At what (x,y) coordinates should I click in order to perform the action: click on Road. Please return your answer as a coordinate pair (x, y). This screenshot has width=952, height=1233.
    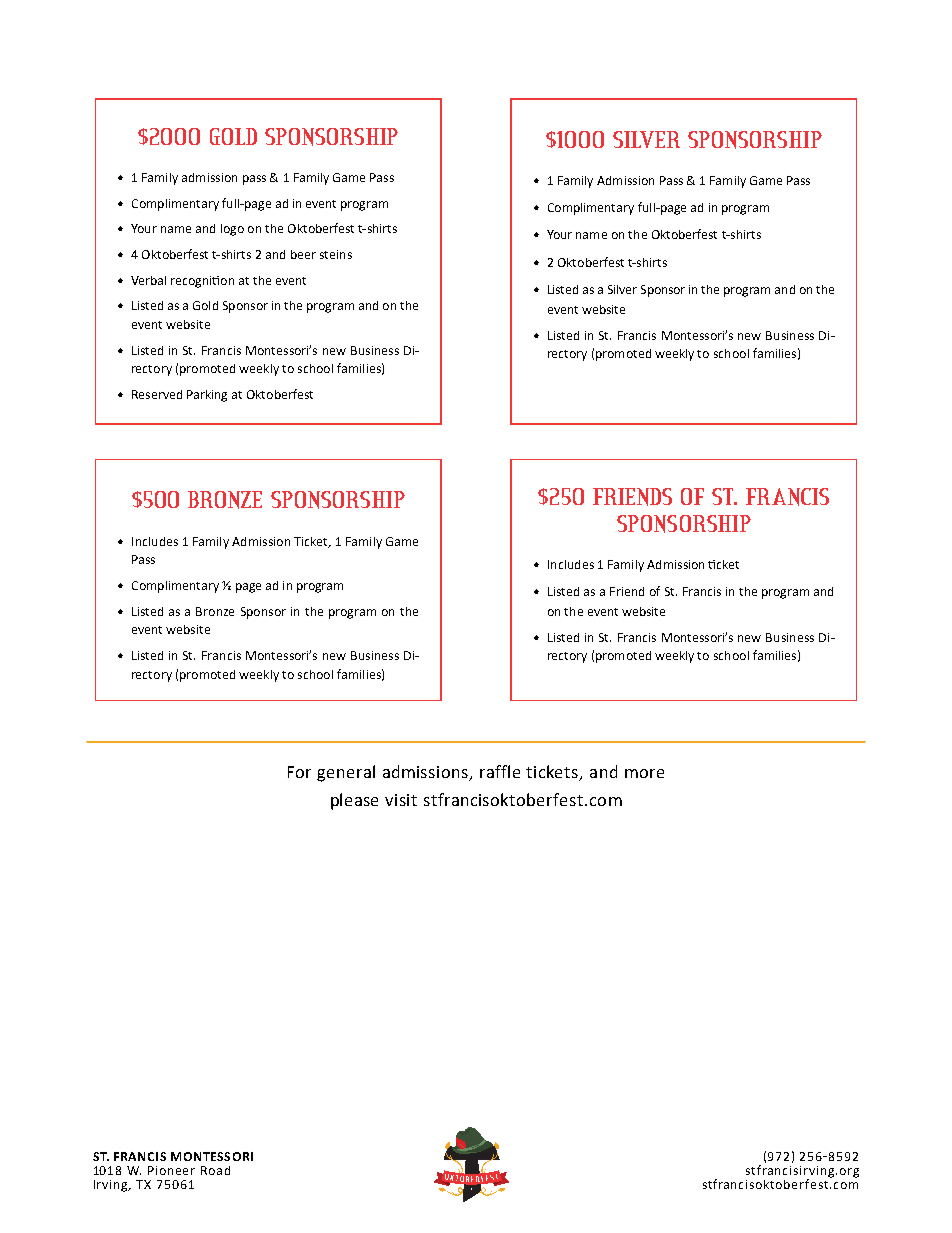
    Looking at the image, I should click on (215, 1170).
